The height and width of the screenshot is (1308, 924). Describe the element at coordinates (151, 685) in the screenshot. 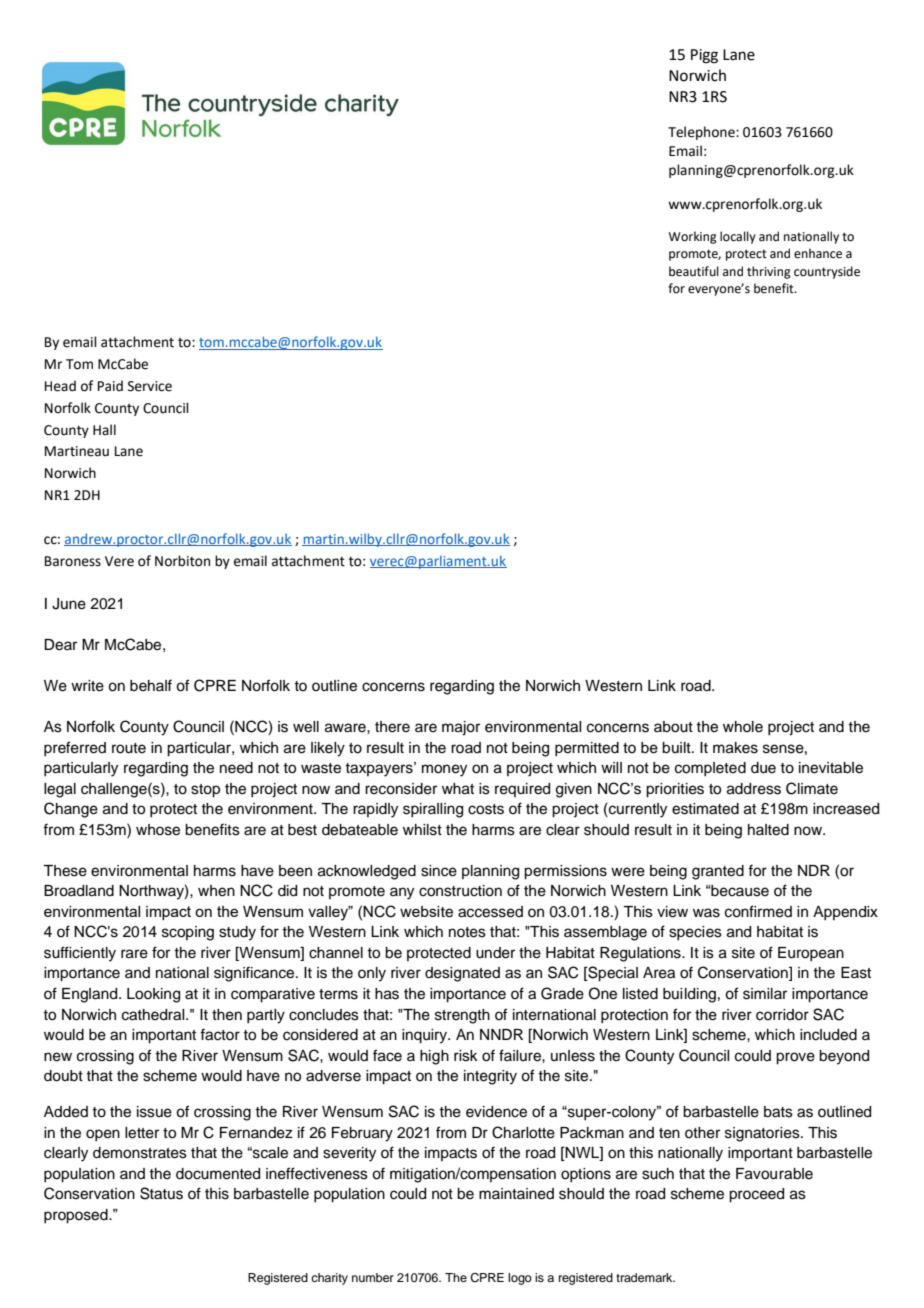

I see `behalf` at that location.
